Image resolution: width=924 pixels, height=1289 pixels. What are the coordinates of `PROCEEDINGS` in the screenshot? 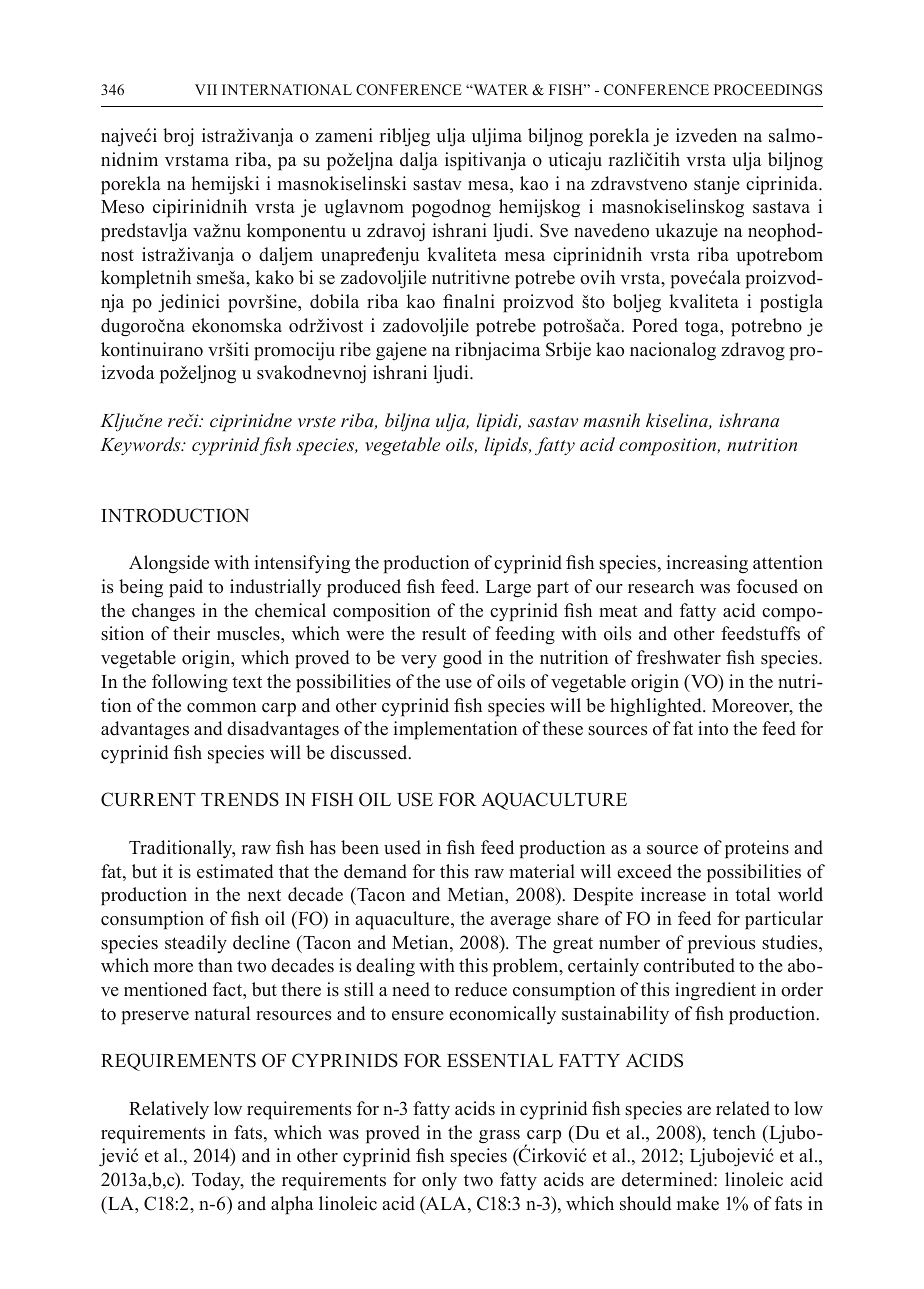 It's located at (768, 90).
